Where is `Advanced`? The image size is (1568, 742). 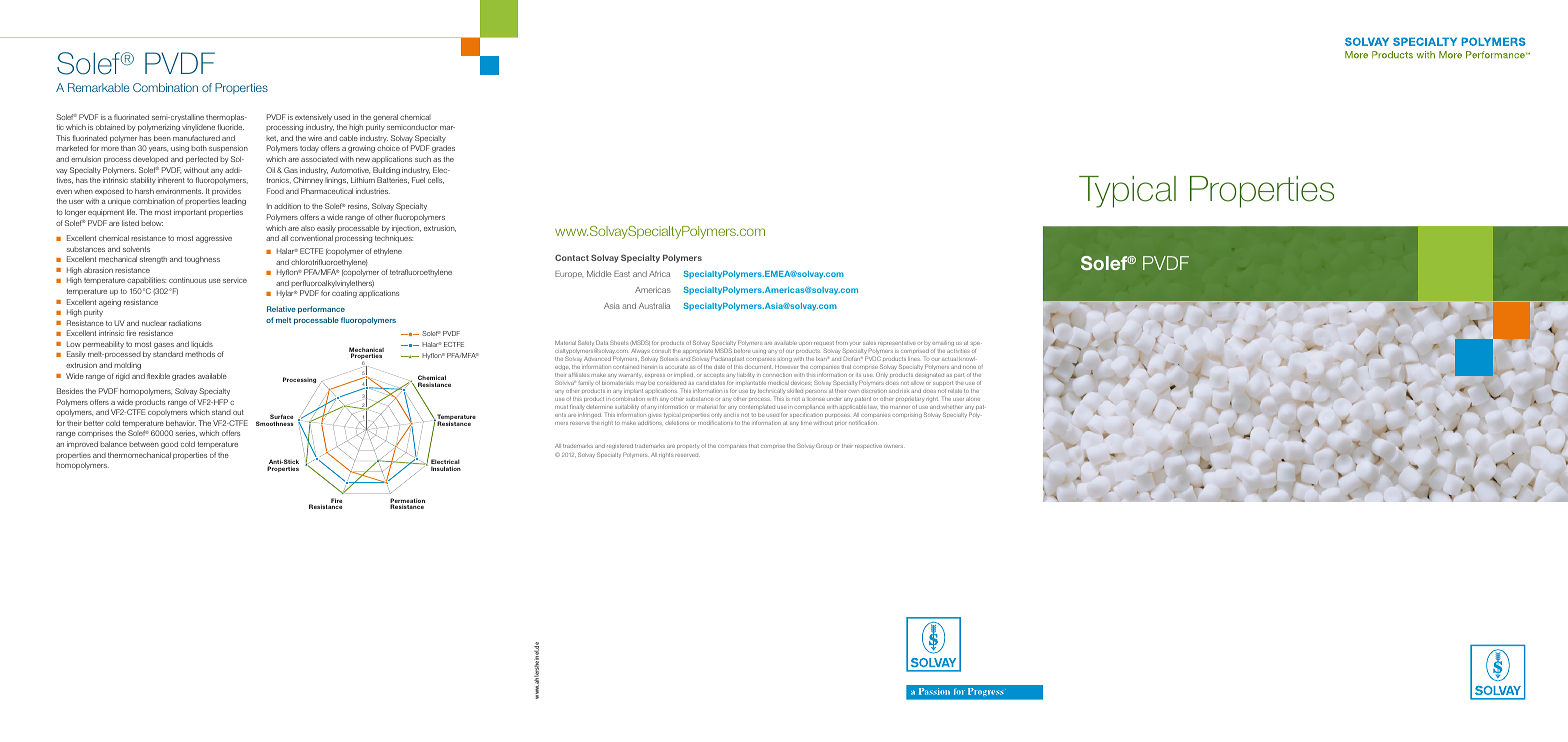 Advanced is located at coordinates (597, 359).
